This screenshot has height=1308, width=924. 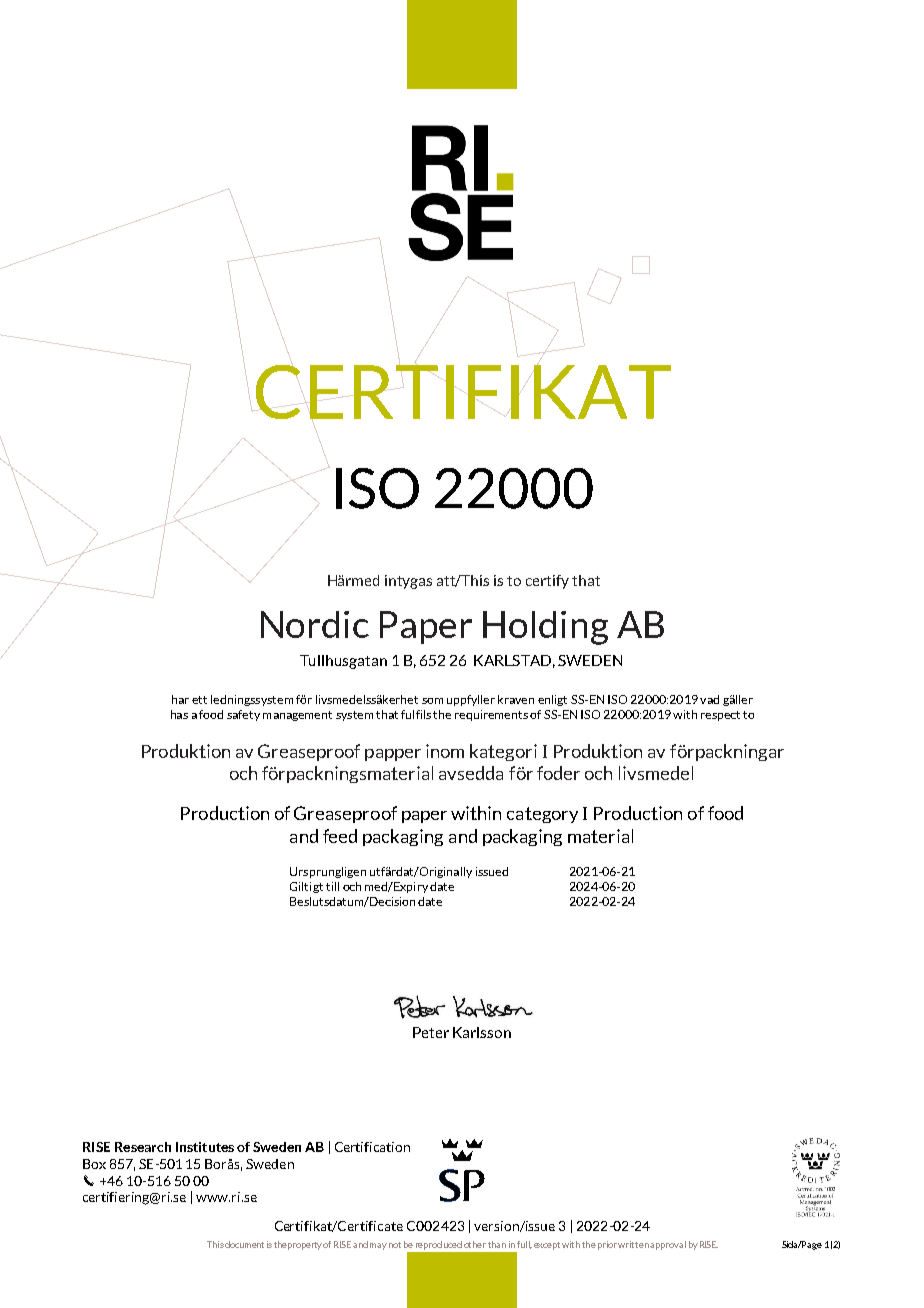 I want to click on Peter, so click(x=431, y=1032).
